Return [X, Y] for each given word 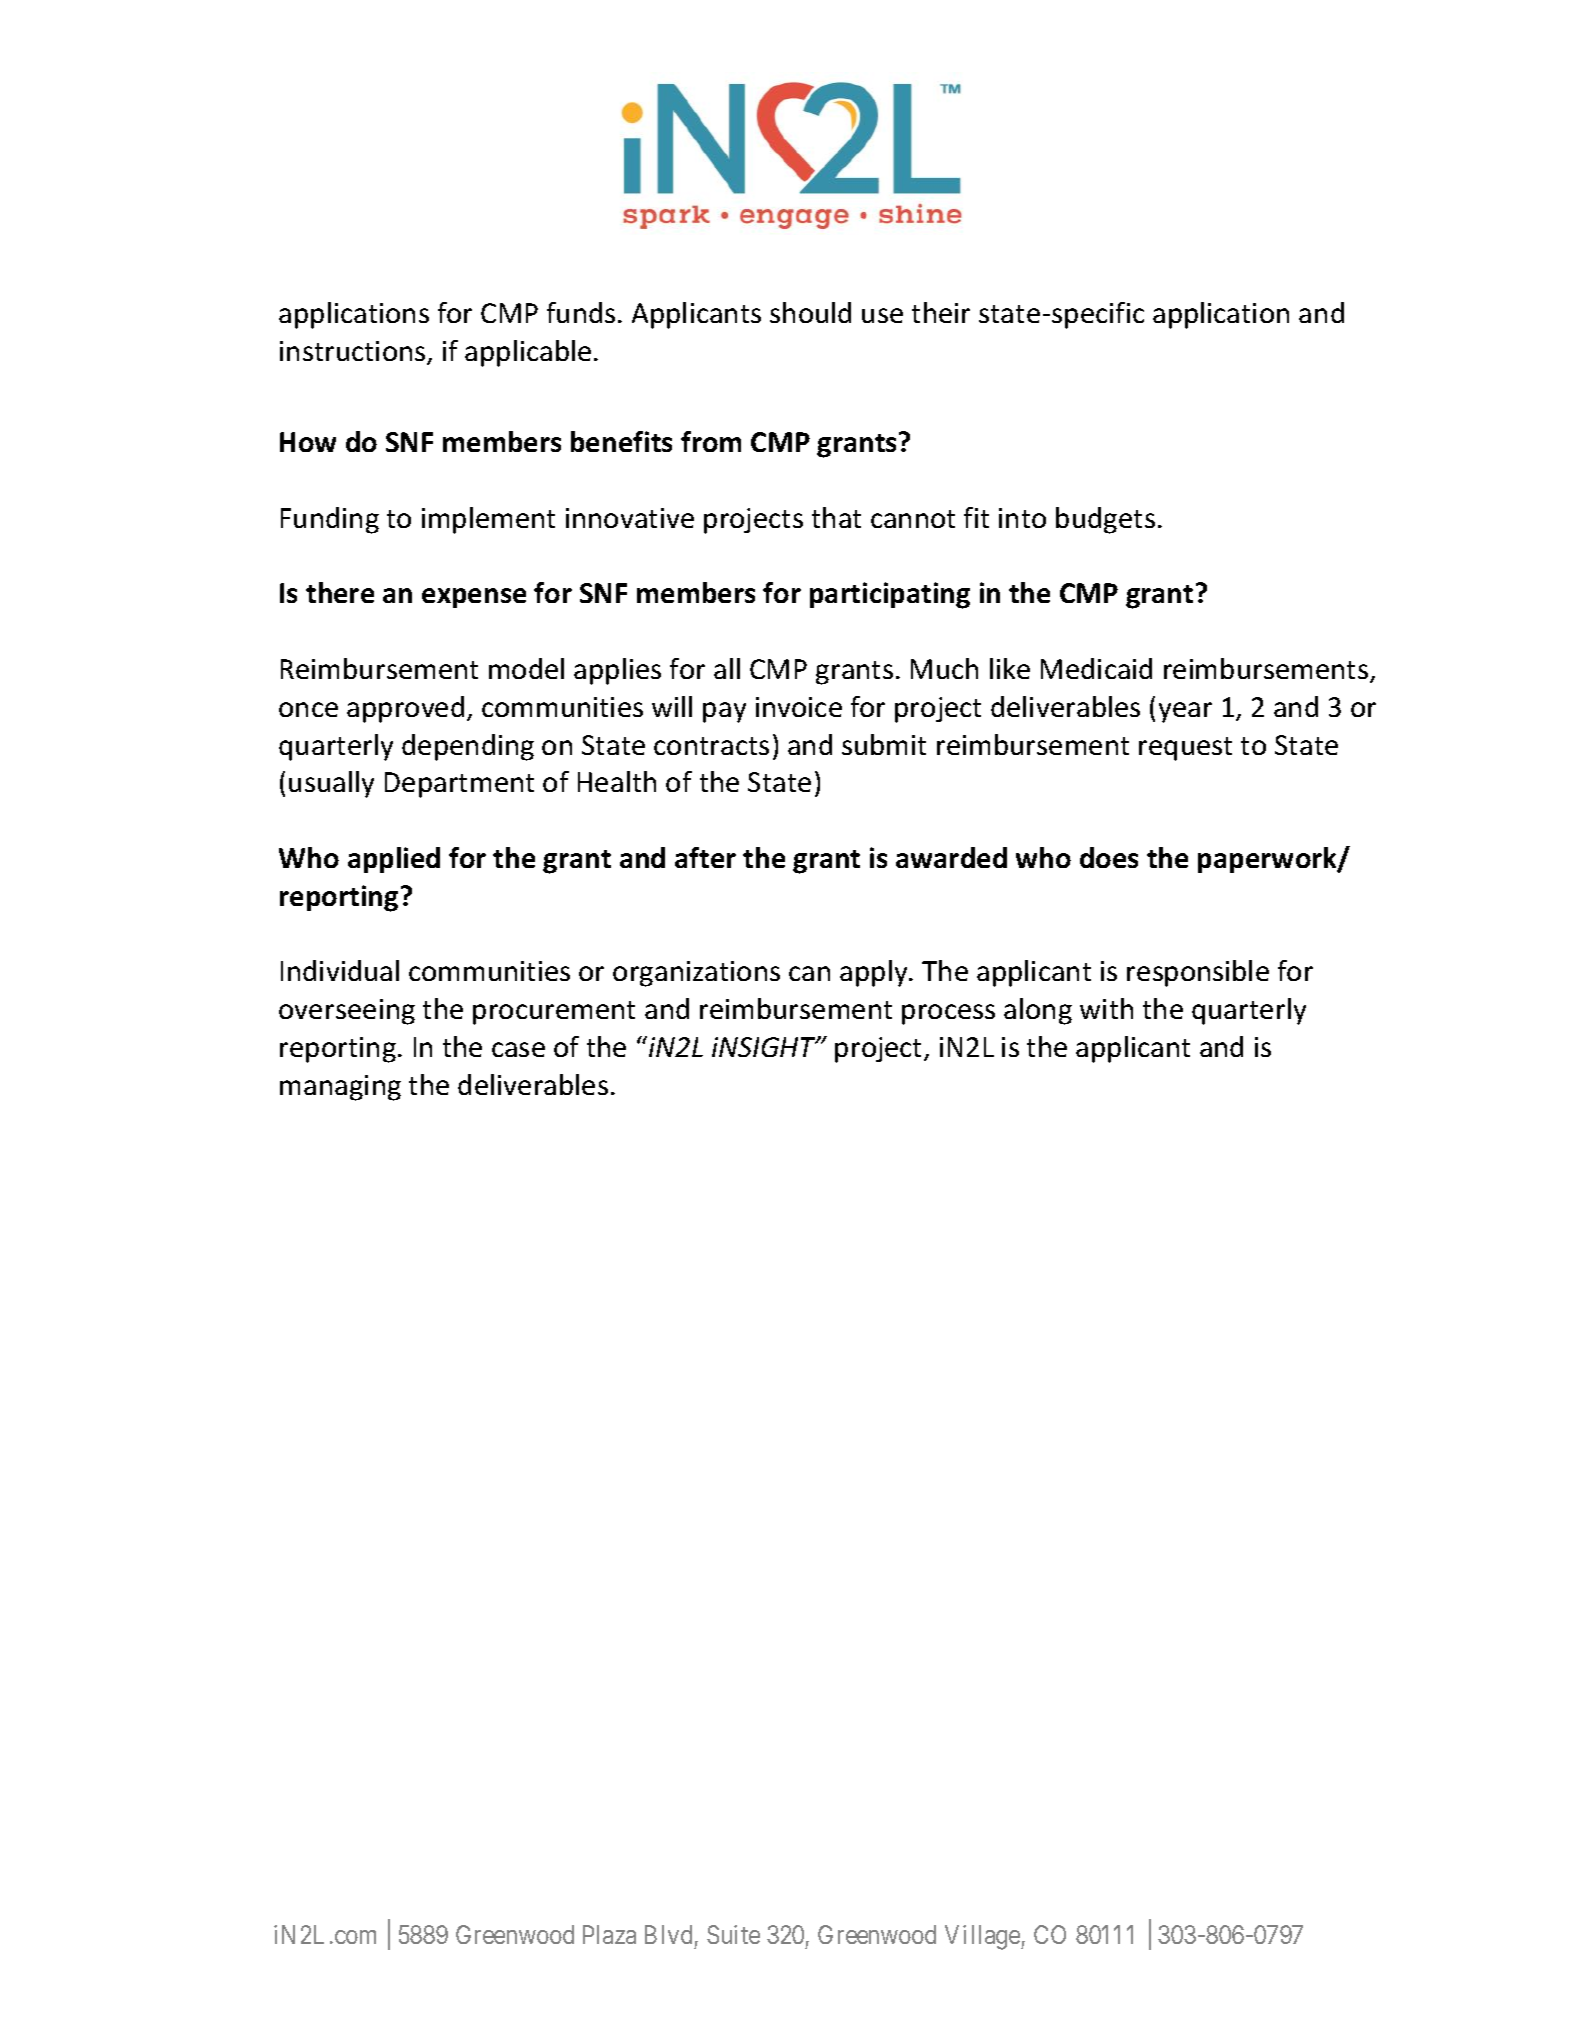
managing [340, 1088]
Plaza [609, 1934]
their [941, 312]
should [810, 312]
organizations [696, 974]
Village [983, 1937]
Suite [733, 1934]
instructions [354, 352]
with [1106, 1008]
